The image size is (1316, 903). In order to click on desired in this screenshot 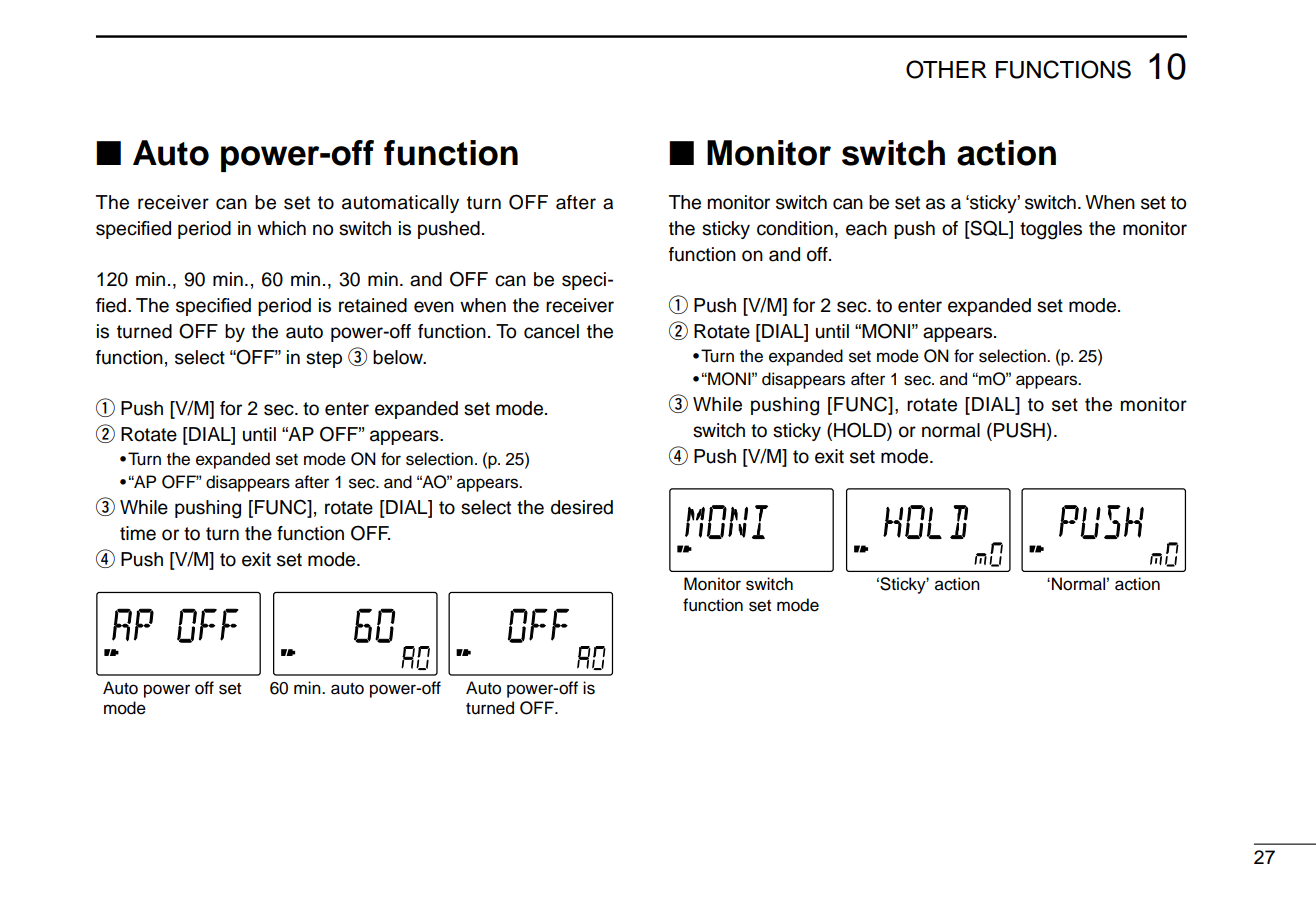, I will do `click(582, 507)`.
